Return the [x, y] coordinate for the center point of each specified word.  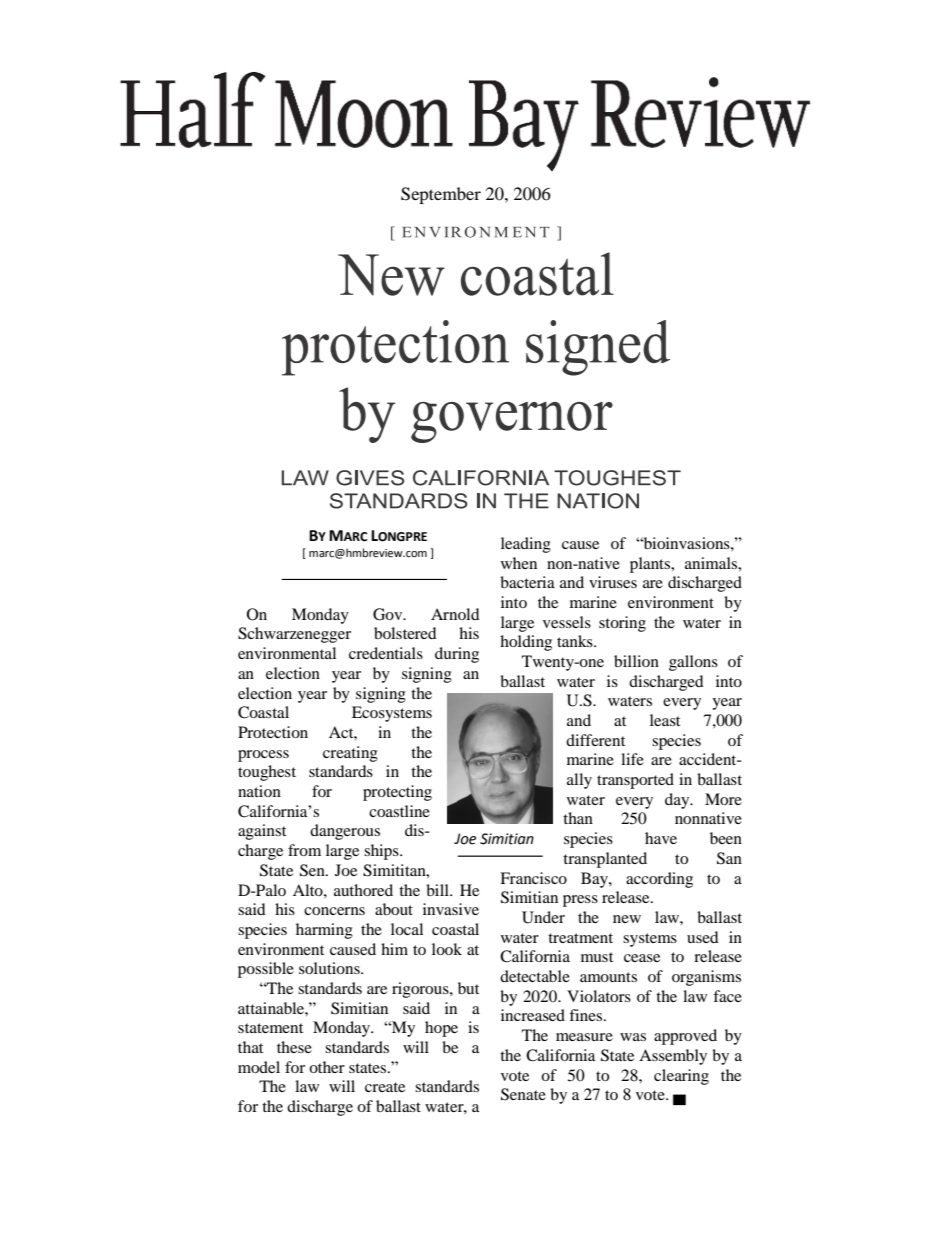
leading [526, 545]
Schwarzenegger [294, 635]
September [441, 195]
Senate [523, 1094]
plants [651, 565]
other [327, 1067]
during [457, 655]
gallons [693, 663]
